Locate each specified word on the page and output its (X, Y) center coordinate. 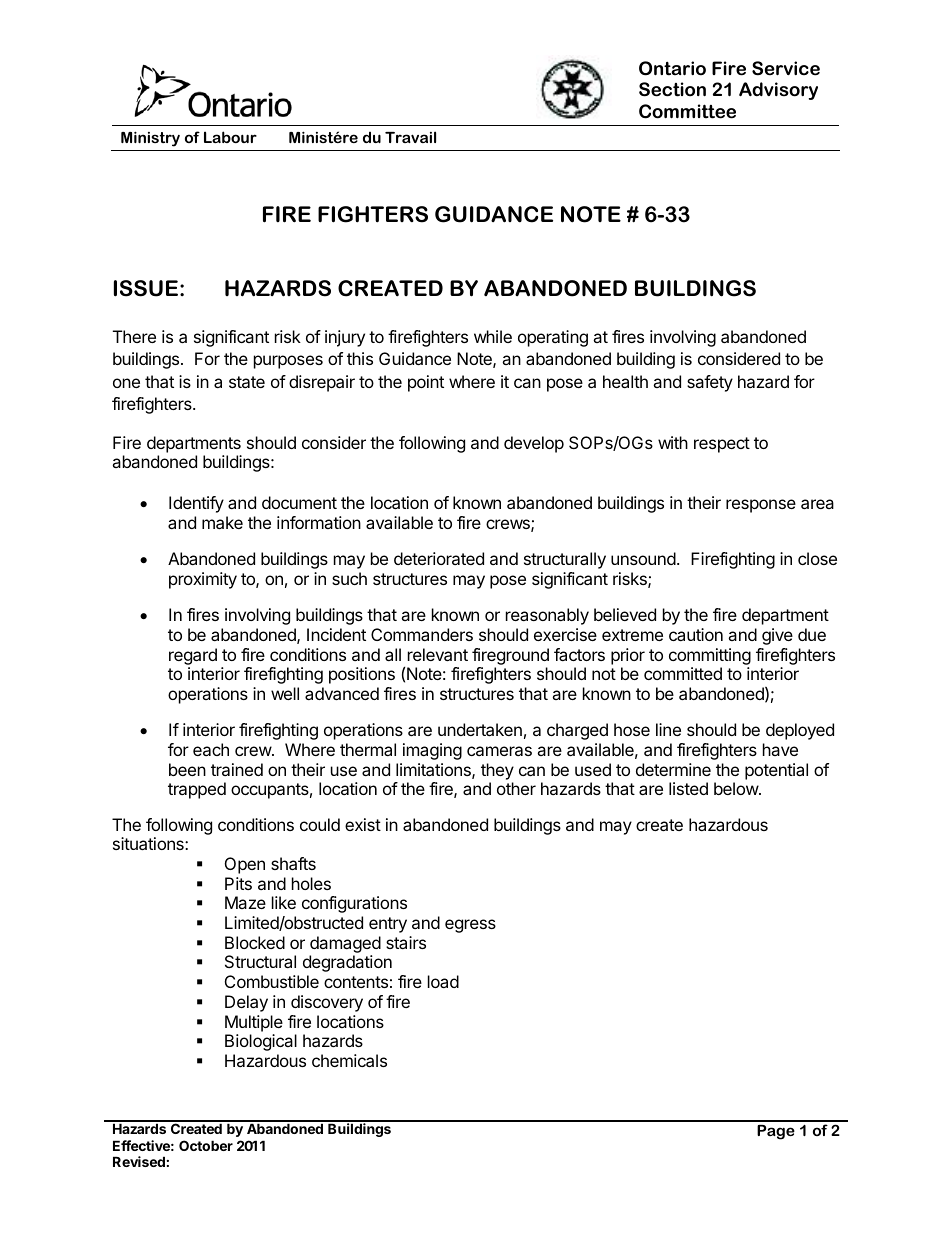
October (206, 1145)
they (497, 771)
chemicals (349, 1060)
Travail (410, 137)
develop (534, 444)
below (737, 788)
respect (722, 445)
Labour (230, 137)
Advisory (778, 91)
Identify (196, 504)
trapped (197, 790)
